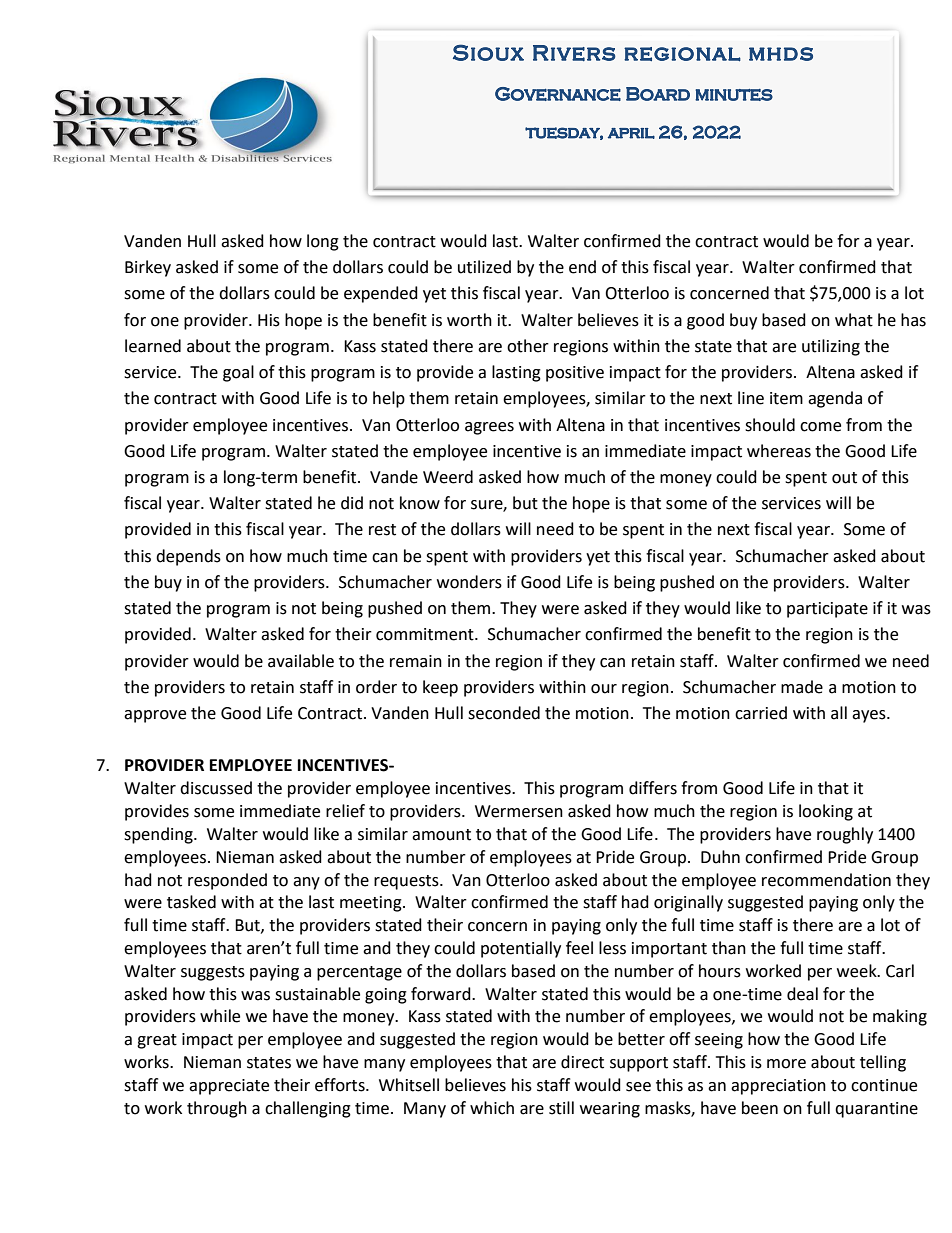  Describe the element at coordinates (229, 1087) in the screenshot. I see `appreciate` at that location.
